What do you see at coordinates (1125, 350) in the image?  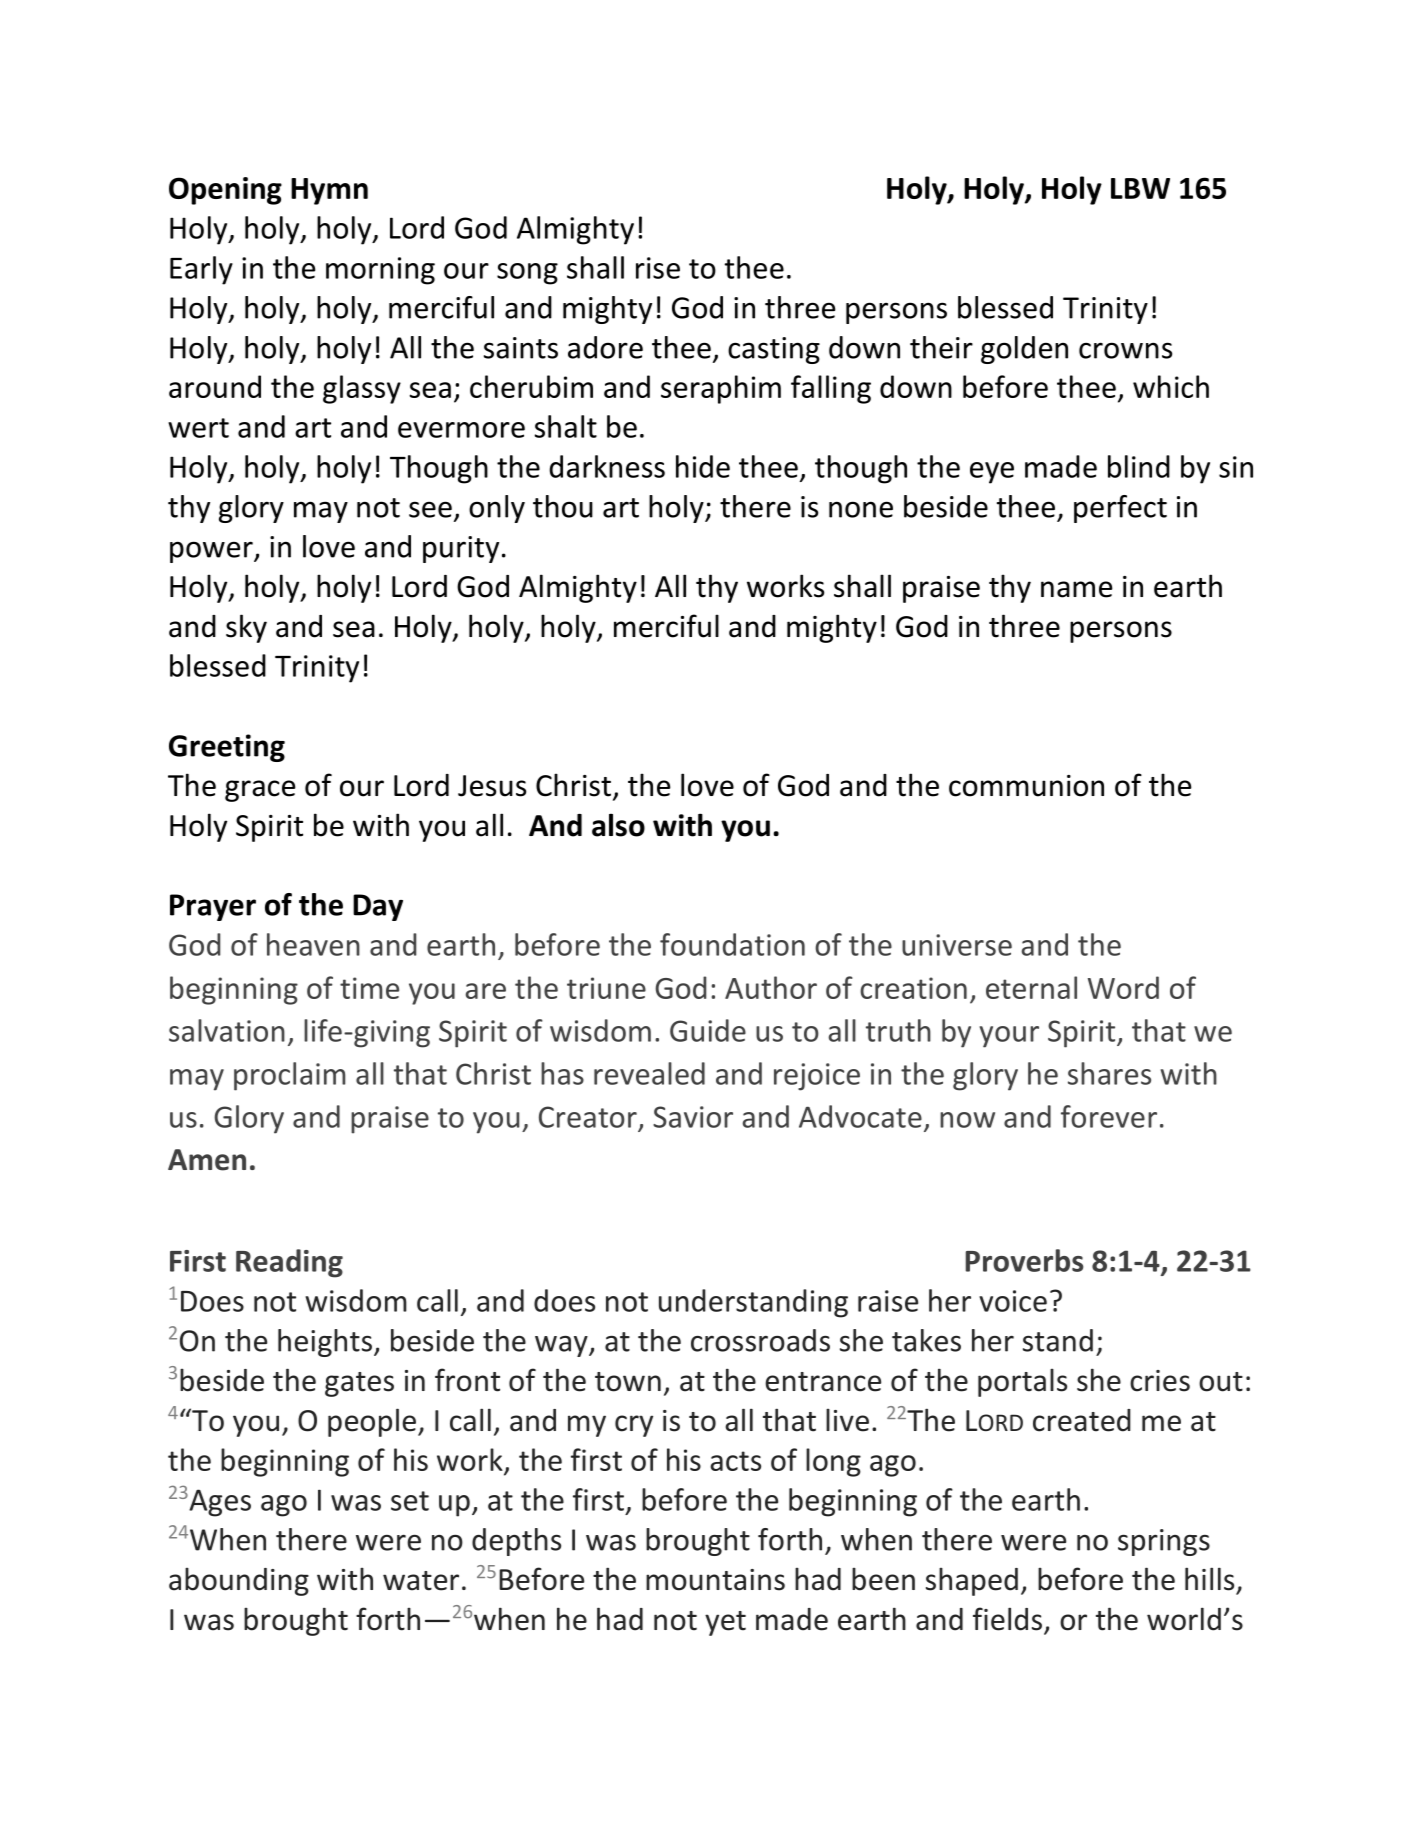 I see `crowns` at bounding box center [1125, 350].
